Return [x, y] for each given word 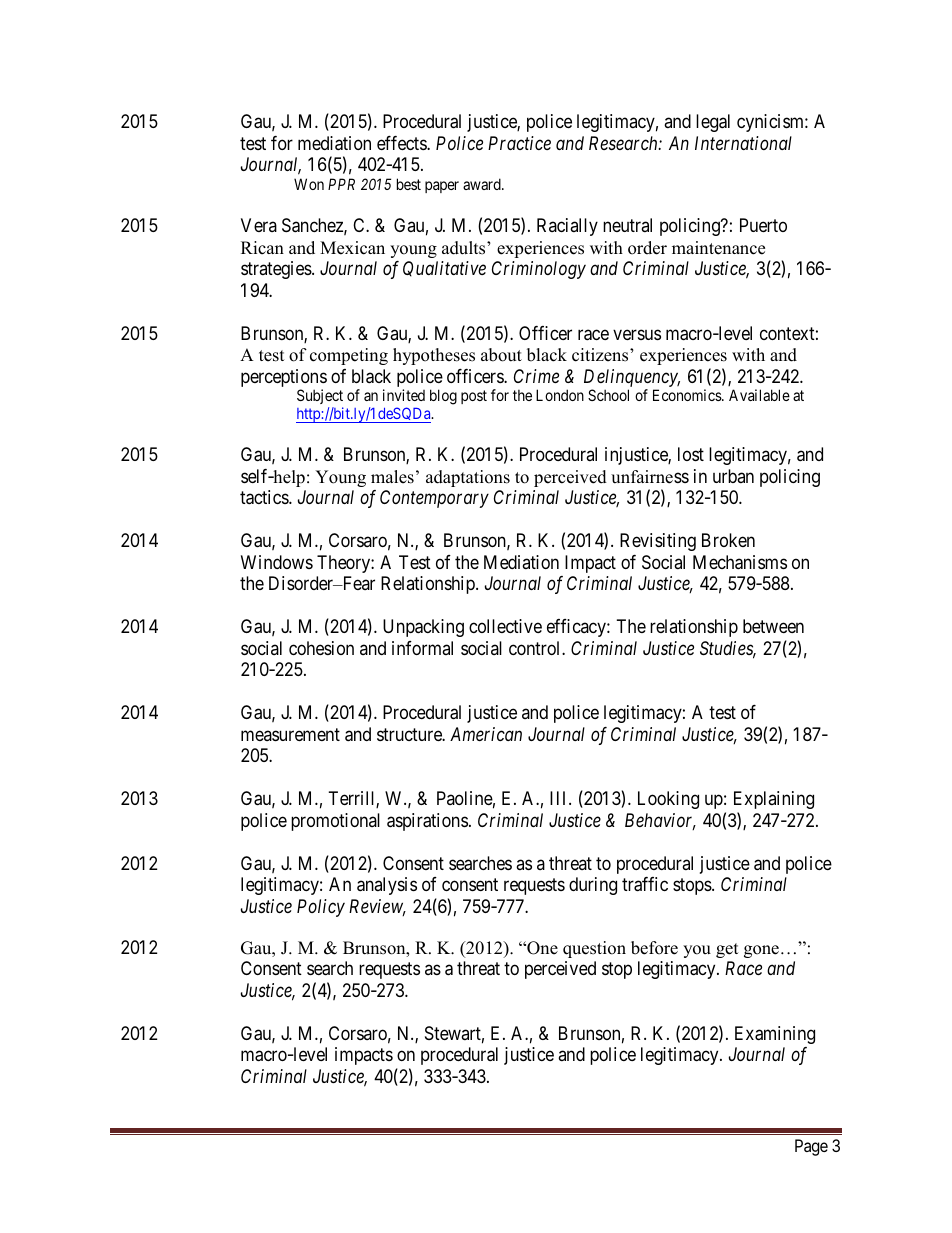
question [594, 949]
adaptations [468, 478]
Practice [519, 143]
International [743, 143]
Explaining [774, 800]
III [560, 798]
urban [733, 476]
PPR [341, 184]
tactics [265, 497]
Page [811, 1147]
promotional [335, 822]
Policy [321, 908]
